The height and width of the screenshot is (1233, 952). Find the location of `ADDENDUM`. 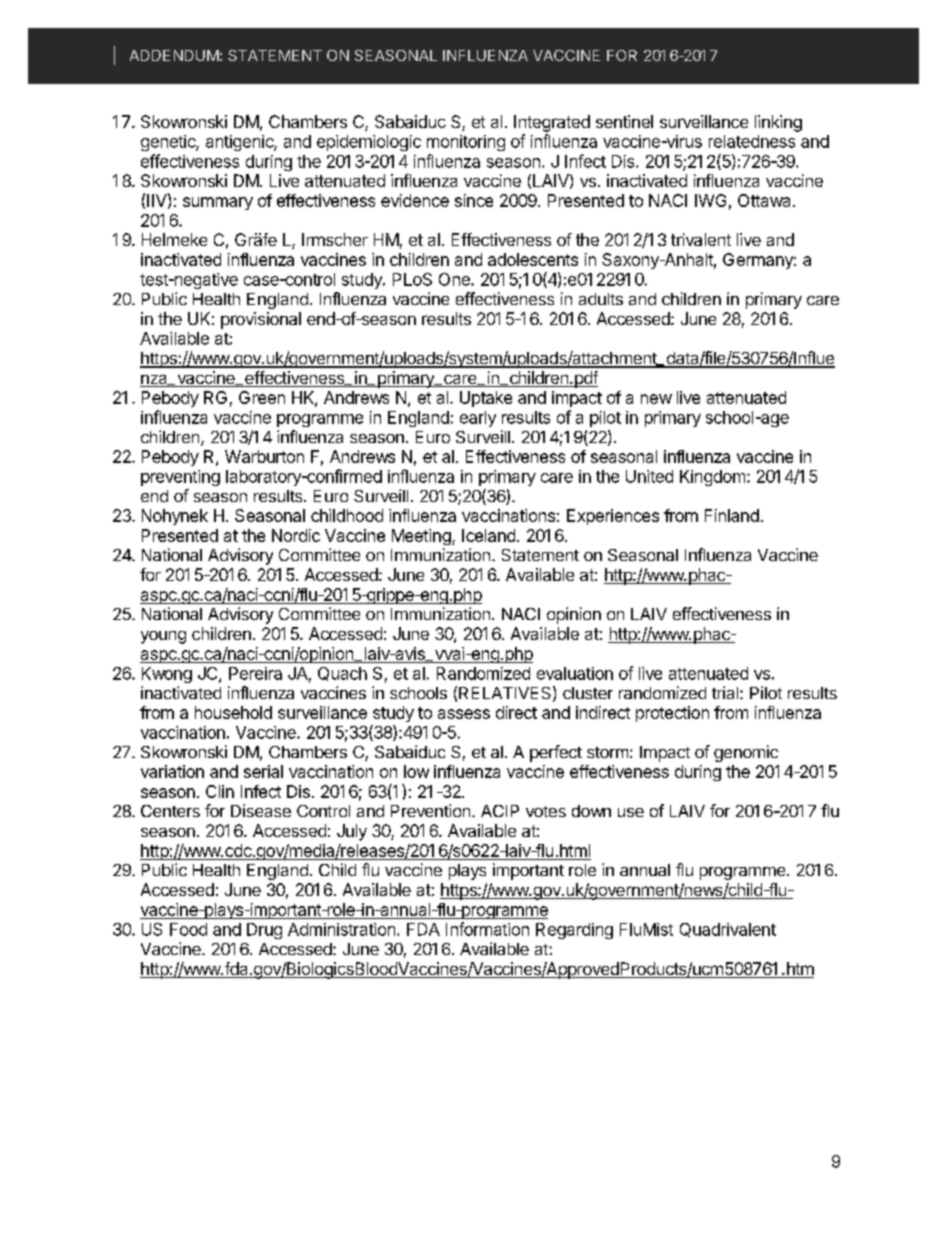

ADDENDUM is located at coordinates (174, 55).
